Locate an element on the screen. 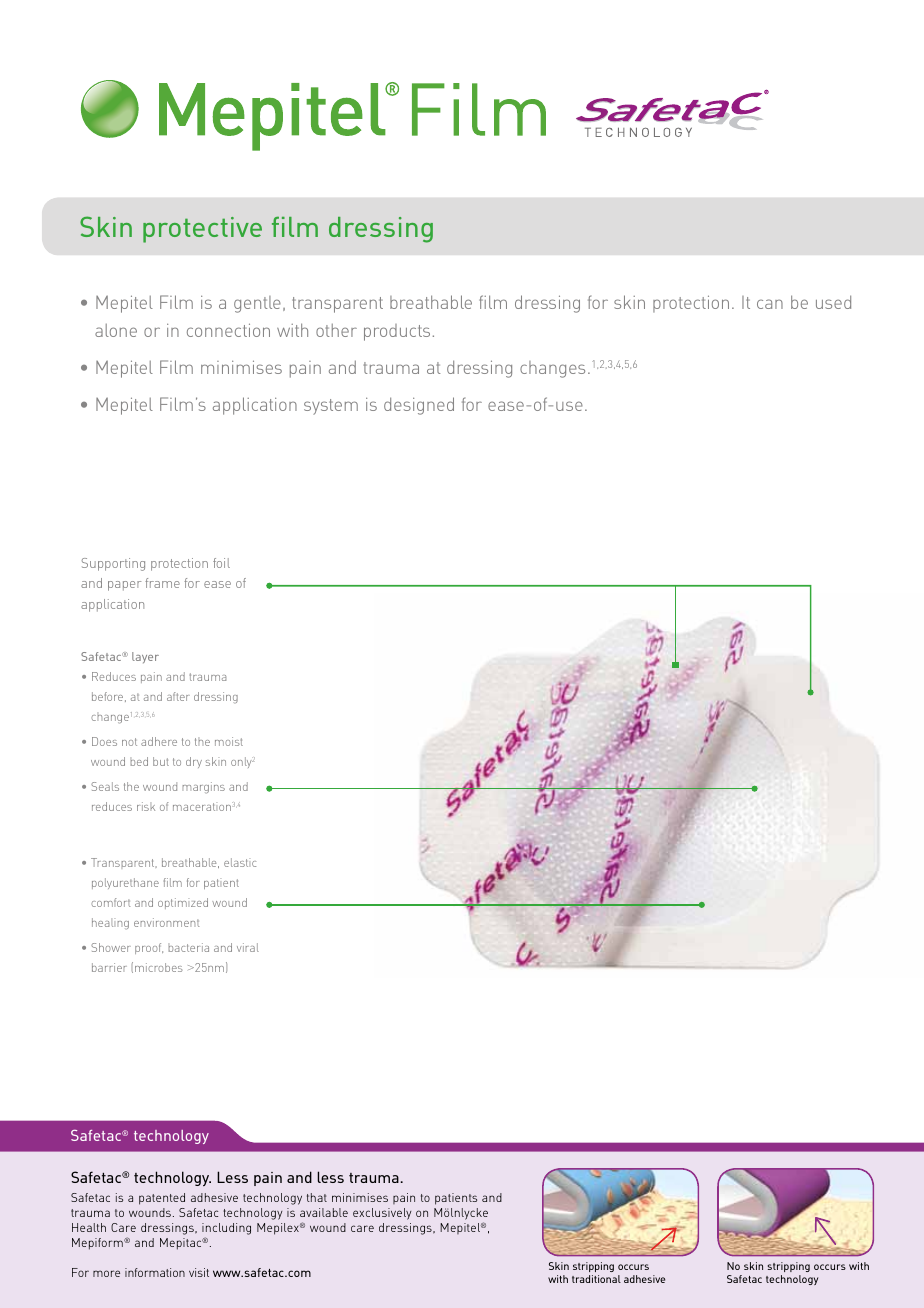 This screenshot has height=1308, width=924. moist is located at coordinates (229, 741).
